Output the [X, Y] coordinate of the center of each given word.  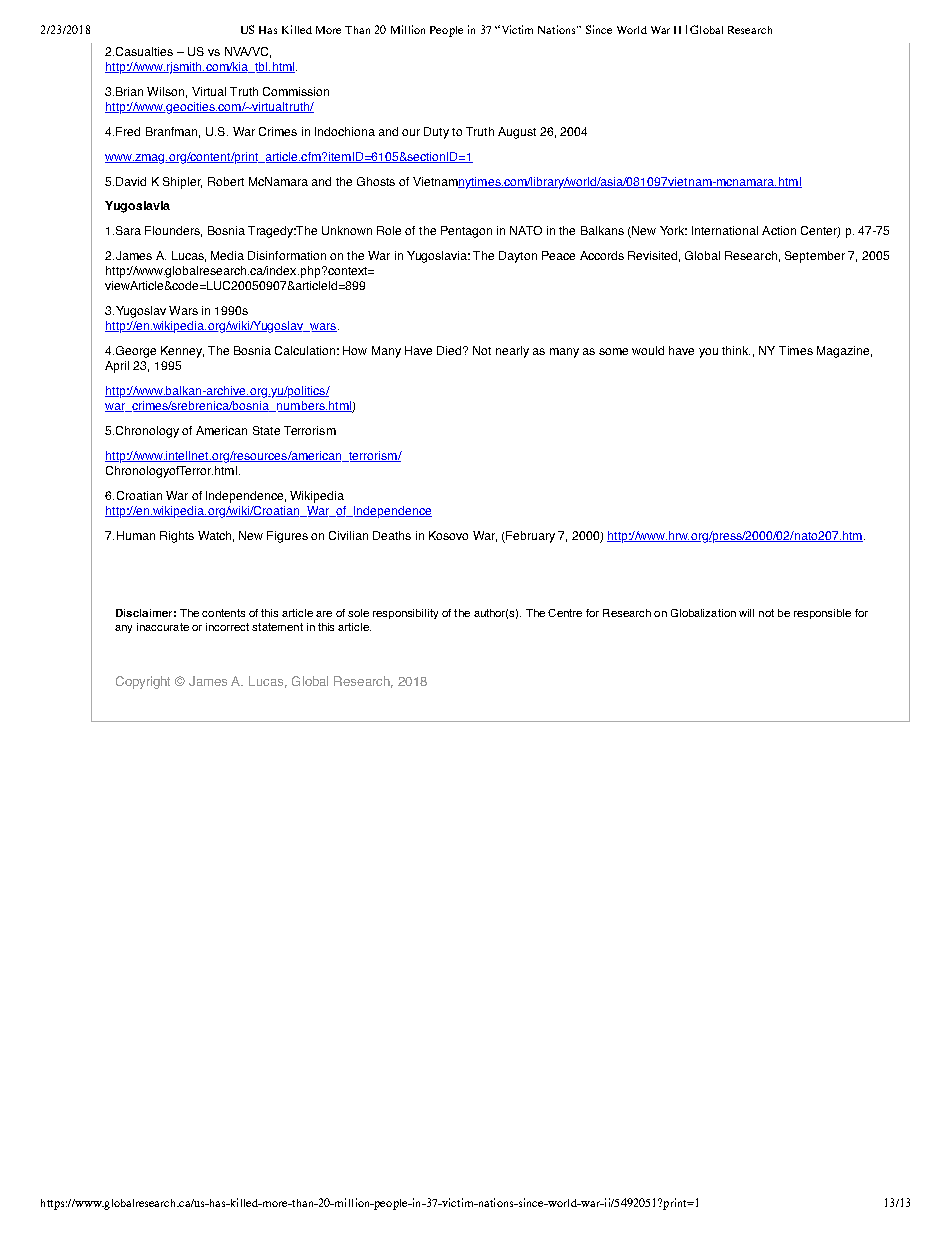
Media [227, 255]
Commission [296, 91]
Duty [436, 133]
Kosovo [448, 535]
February [529, 537]
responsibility [405, 614]
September [815, 257]
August [517, 133]
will [746, 613]
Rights [177, 537]
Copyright [143, 682]
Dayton [518, 257]
